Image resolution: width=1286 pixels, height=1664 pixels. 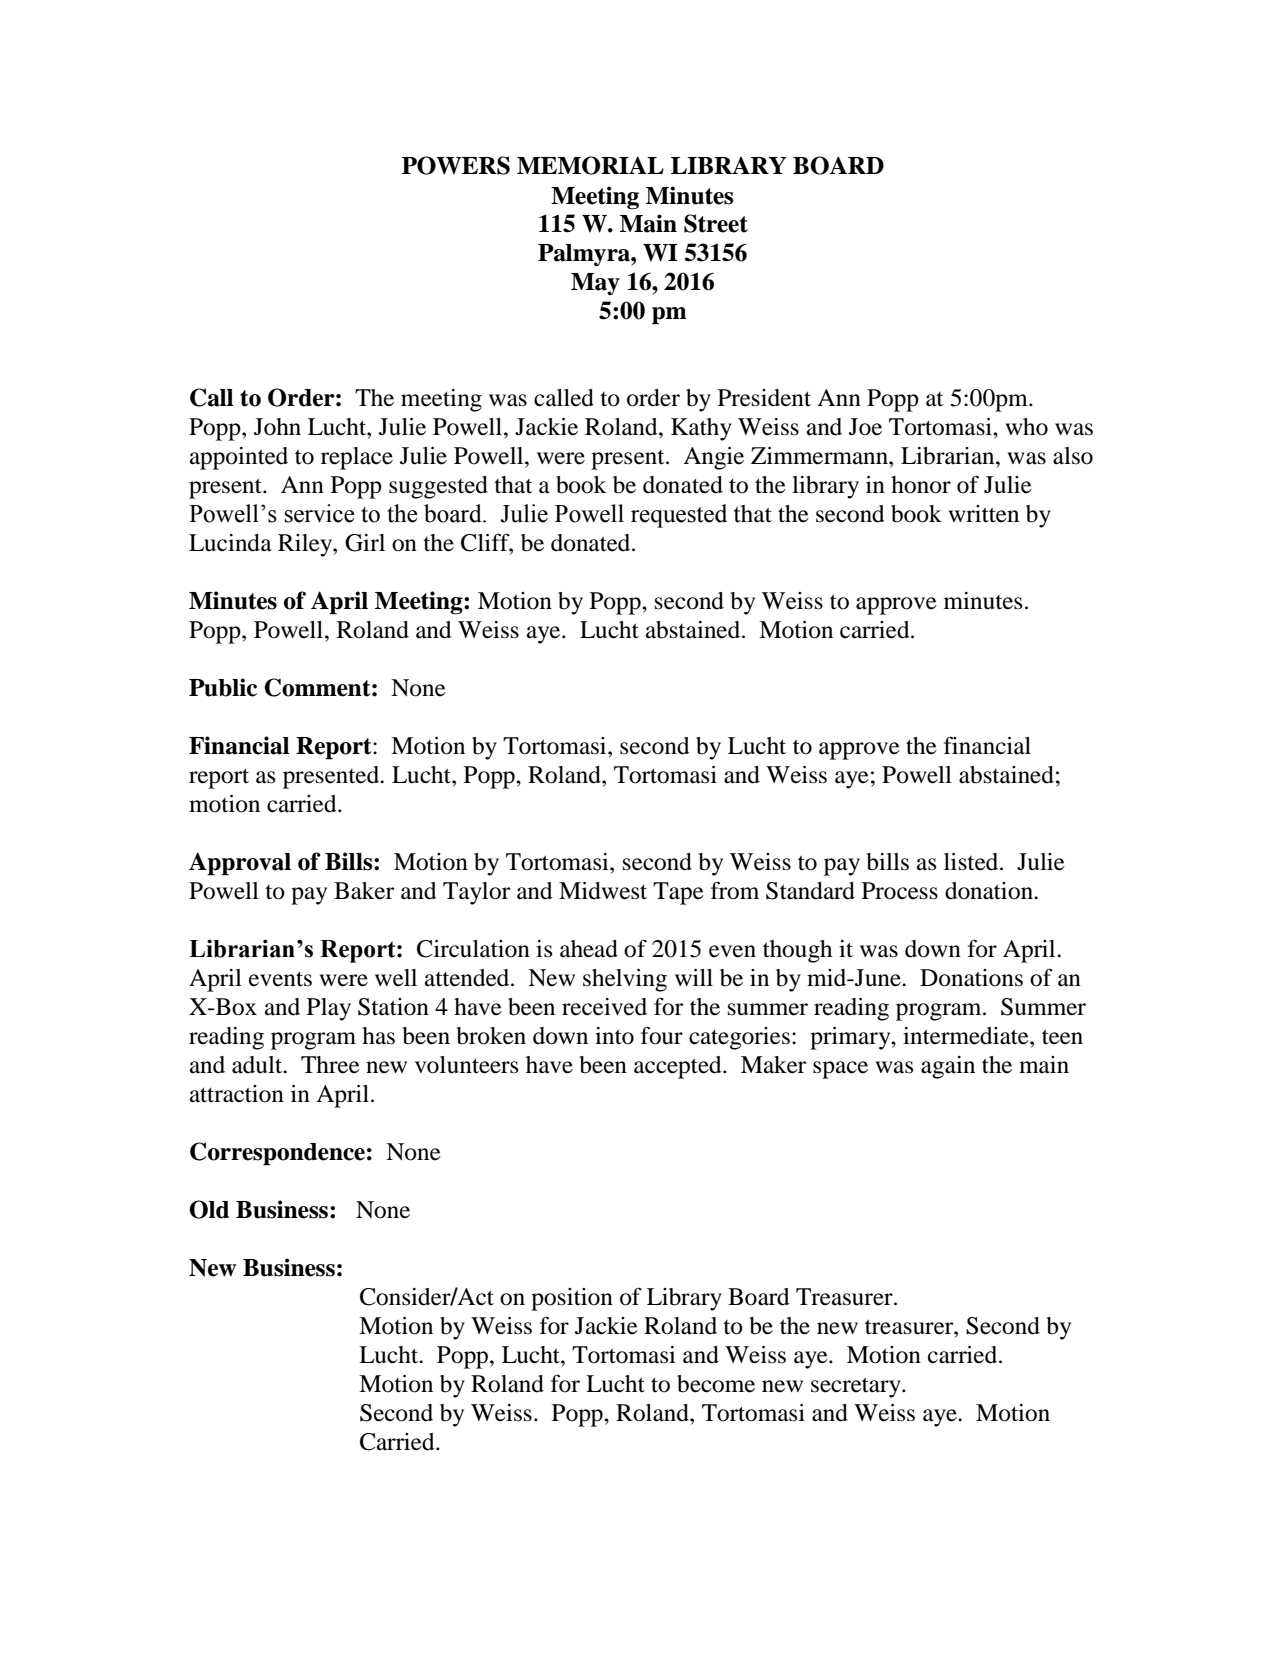 I want to click on POWERS, so click(x=456, y=165).
